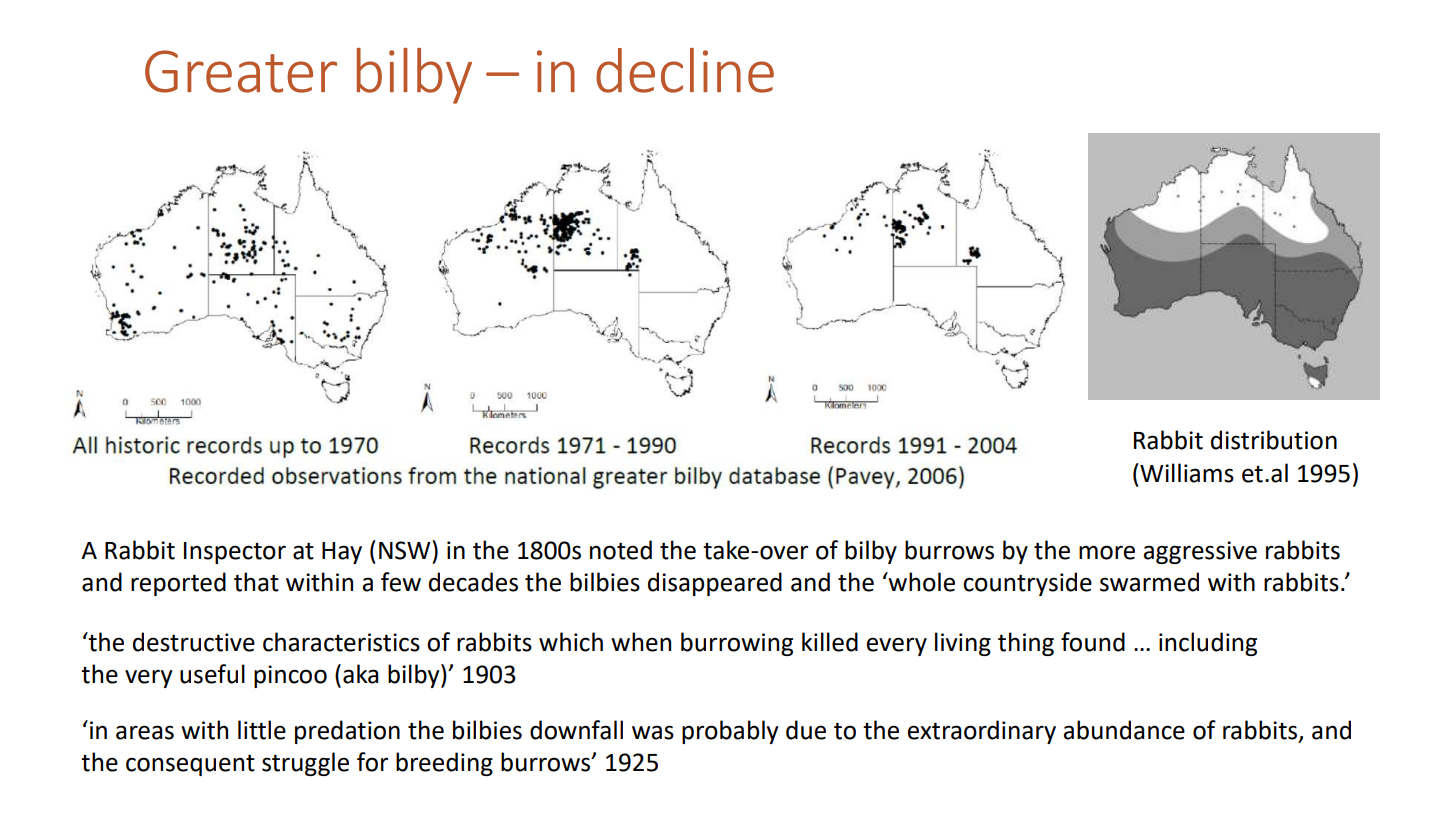 This document has height=819, width=1456. Describe the element at coordinates (621, 550) in the document. I see `noted` at that location.
